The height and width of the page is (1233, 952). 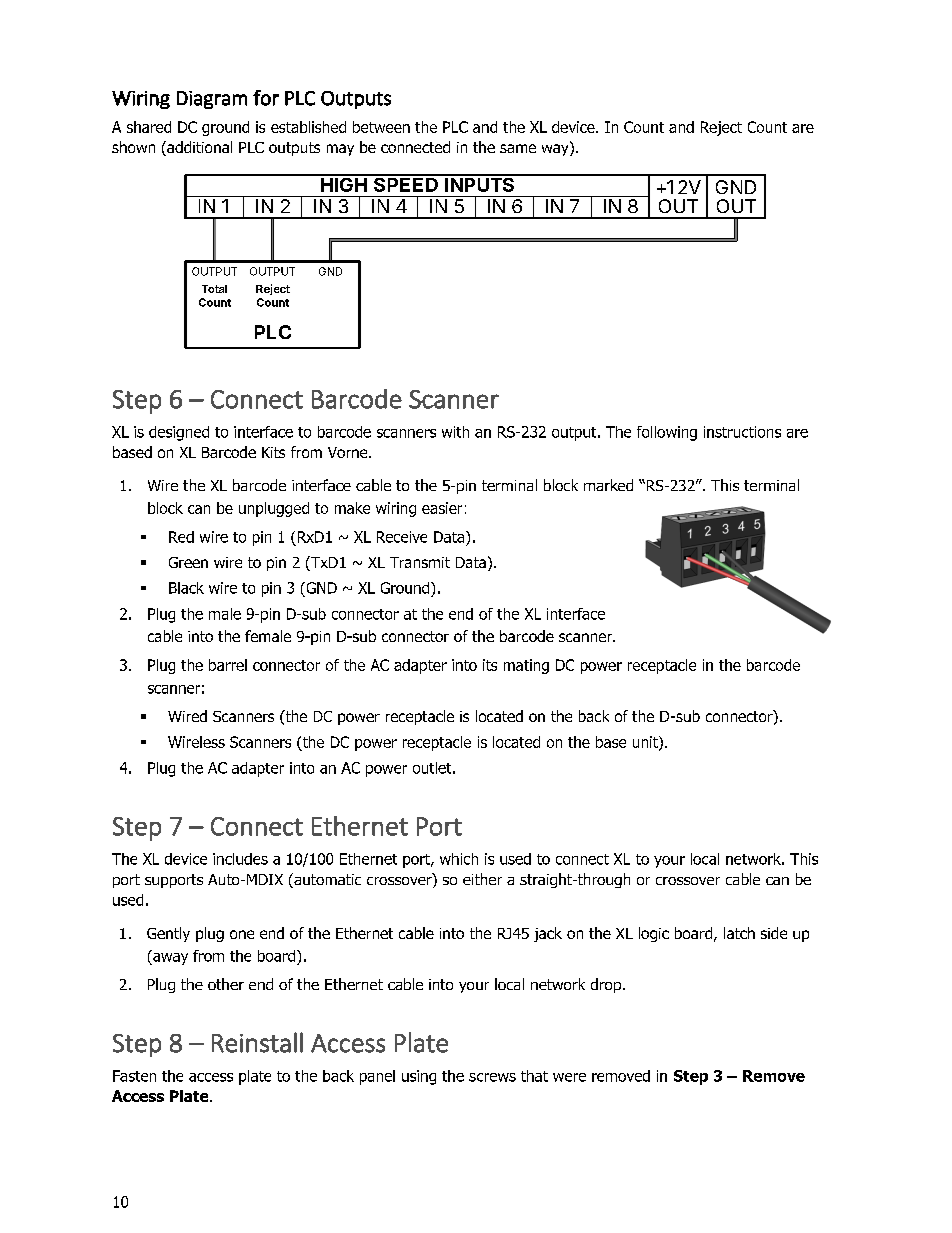 What do you see at coordinates (419, 1077) in the page?
I see `using` at bounding box center [419, 1077].
